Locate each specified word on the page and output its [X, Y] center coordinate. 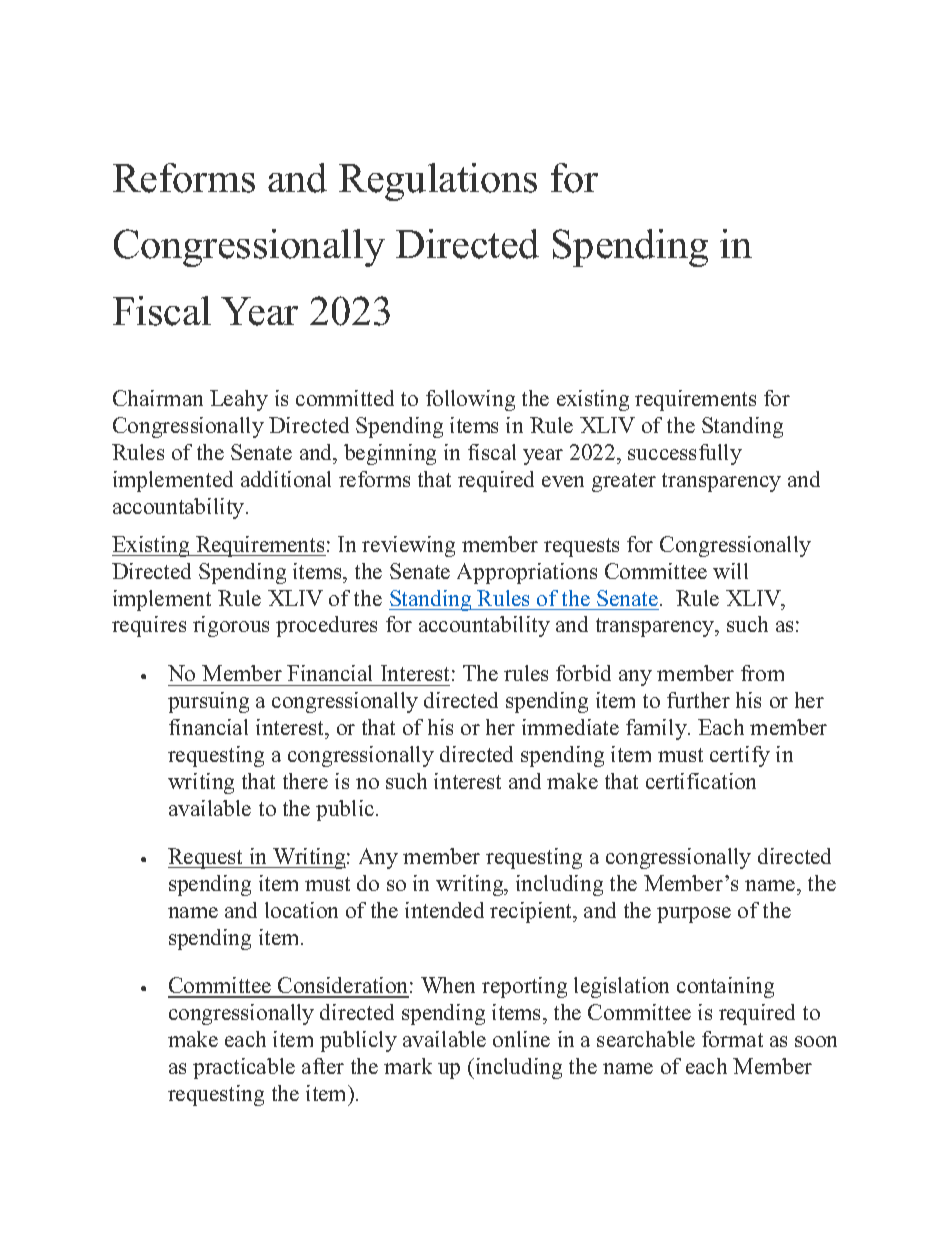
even [563, 481]
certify [740, 756]
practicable [244, 1068]
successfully [685, 454]
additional [286, 479]
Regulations [438, 182]
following [470, 400]
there [305, 781]
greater [624, 482]
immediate [570, 727]
